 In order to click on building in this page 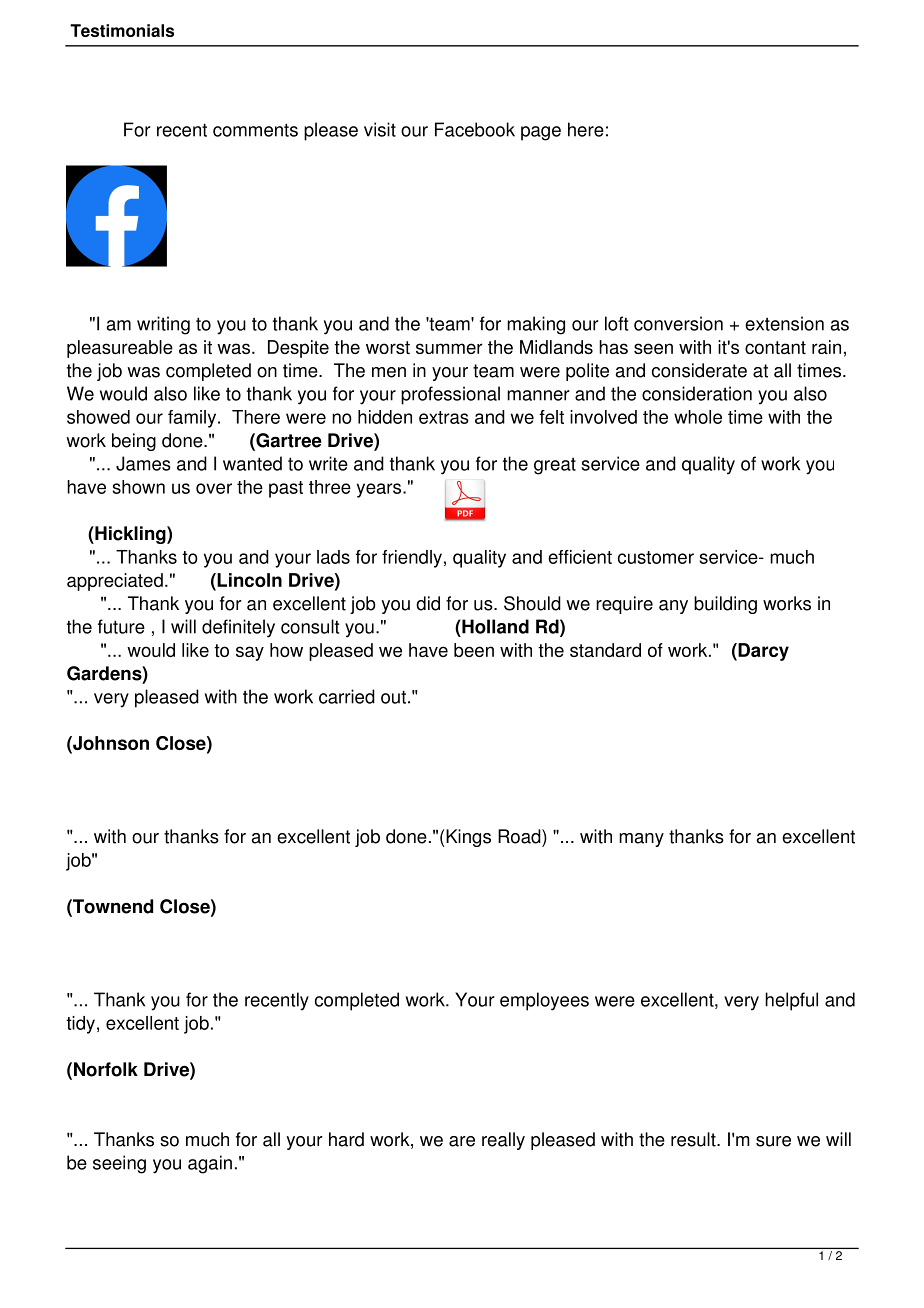, I will do `click(725, 605)`.
